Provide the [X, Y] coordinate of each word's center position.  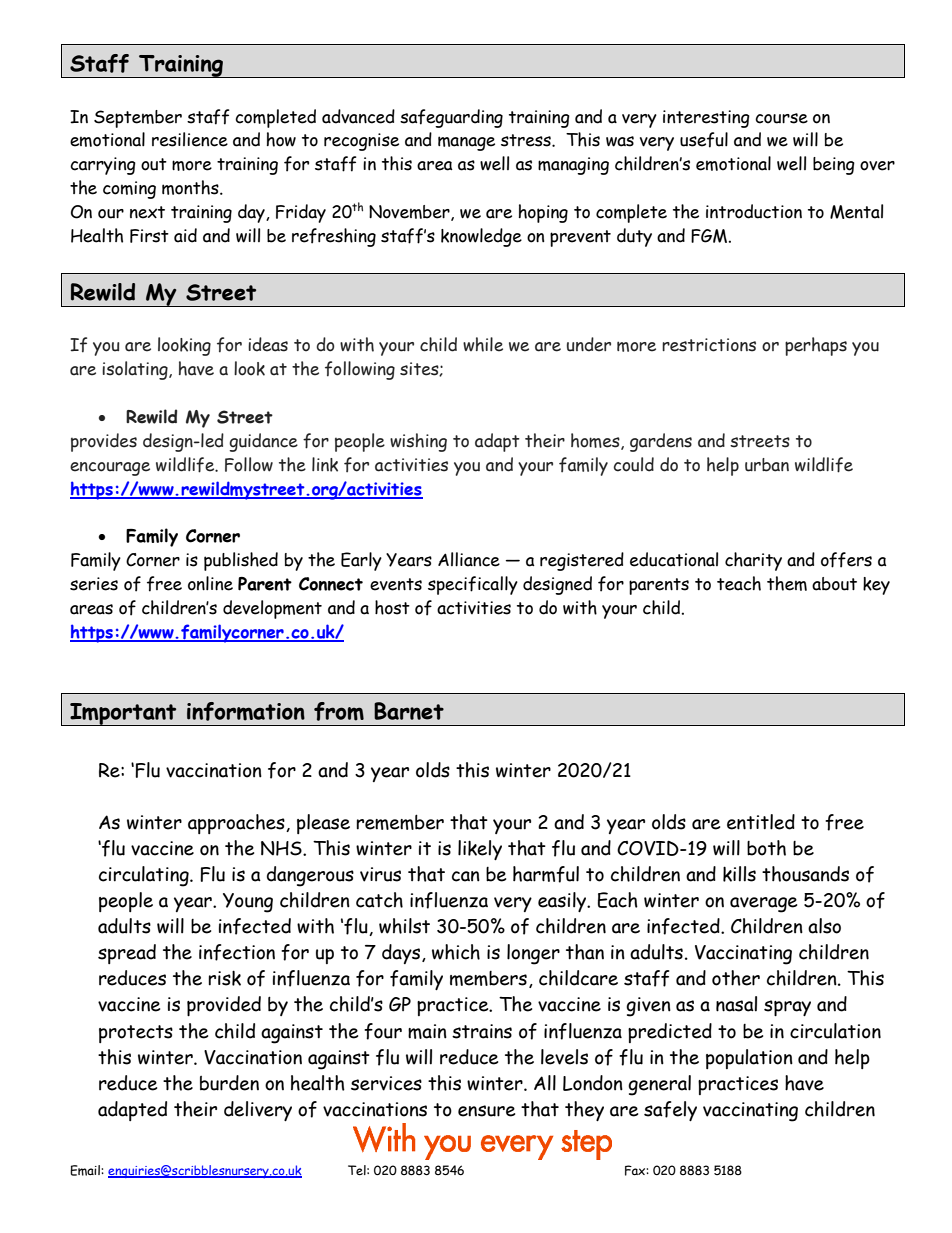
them [787, 583]
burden [229, 1083]
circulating [145, 876]
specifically [473, 585]
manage [466, 143]
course [781, 118]
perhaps [816, 346]
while [483, 344]
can [466, 876]
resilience [190, 139]
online [210, 583]
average [763, 905]
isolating [136, 370]
